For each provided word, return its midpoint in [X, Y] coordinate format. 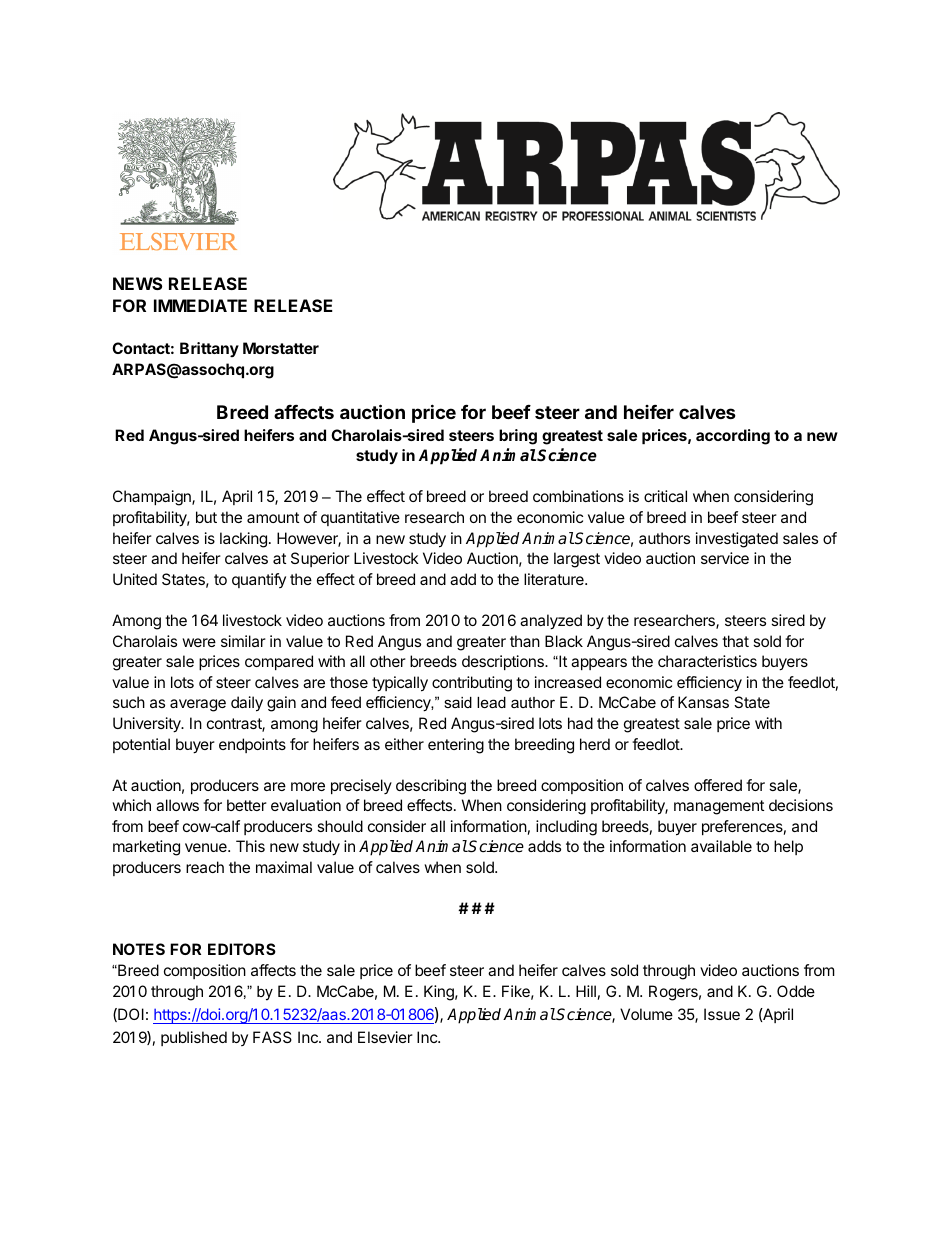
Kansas [703, 702]
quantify [259, 580]
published [194, 1038]
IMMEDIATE [200, 305]
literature [555, 579]
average [198, 705]
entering [456, 746]
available [721, 846]
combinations [578, 496]
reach [205, 867]
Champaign [153, 498]
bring [518, 437]
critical [665, 496]
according [733, 437]
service [725, 558]
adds [544, 846]
